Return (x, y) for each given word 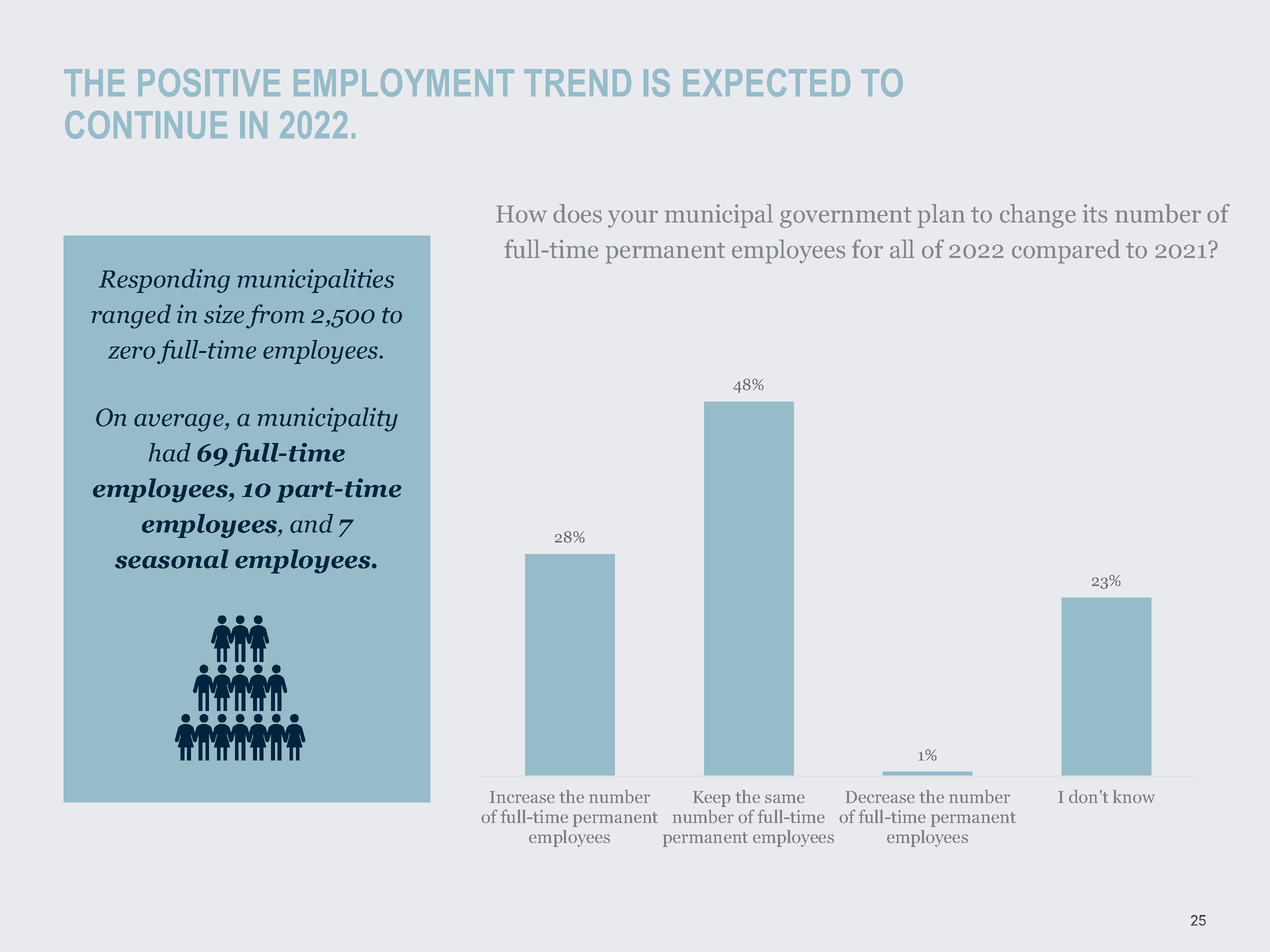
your (633, 219)
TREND (577, 82)
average (180, 423)
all (902, 249)
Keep (712, 799)
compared (1066, 251)
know (1134, 796)
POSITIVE (209, 83)
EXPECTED (766, 83)
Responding (164, 281)
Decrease (880, 797)
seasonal (171, 559)
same (785, 798)
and (311, 523)
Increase (522, 797)
